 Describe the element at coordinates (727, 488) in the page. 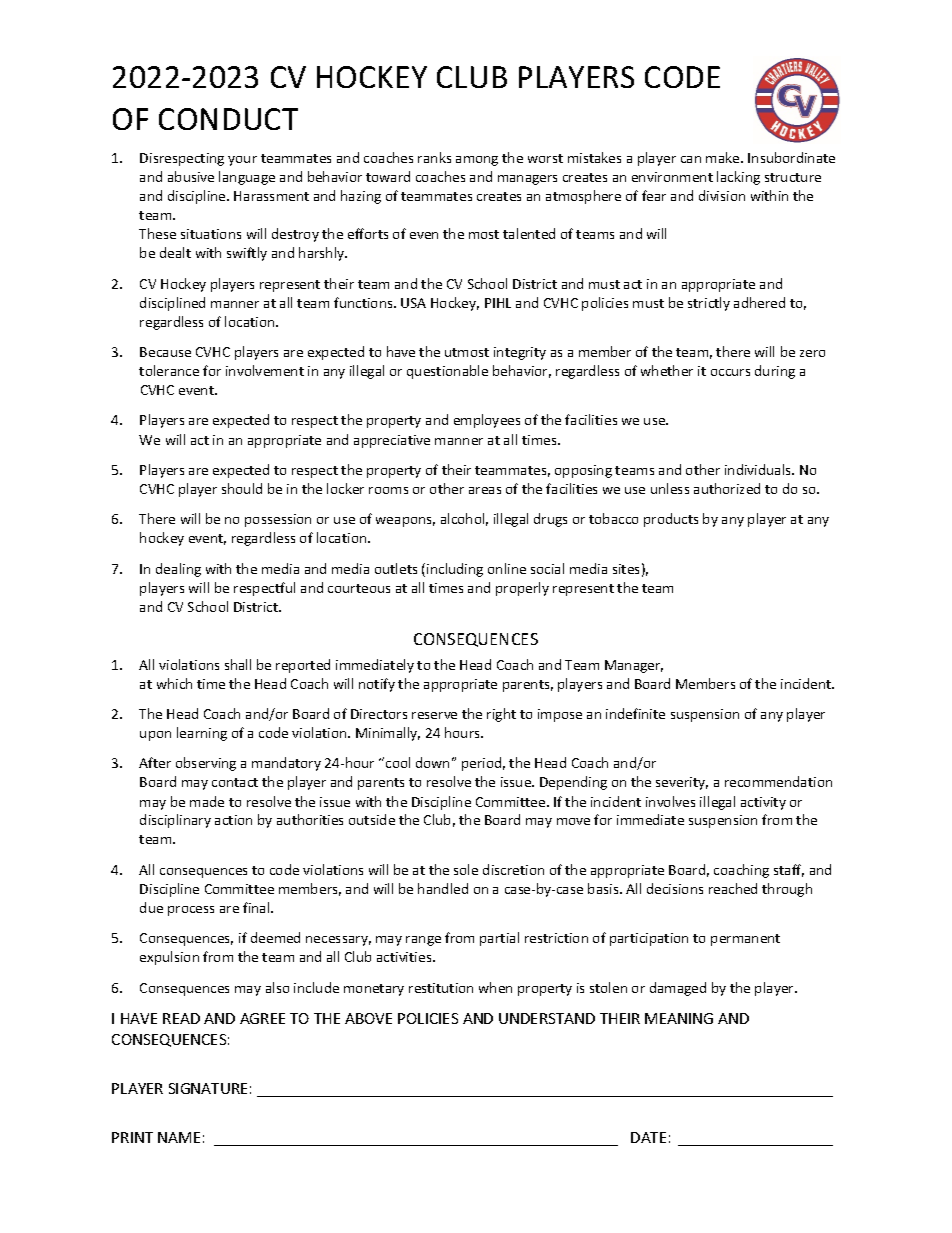

I see `authorized` at that location.
